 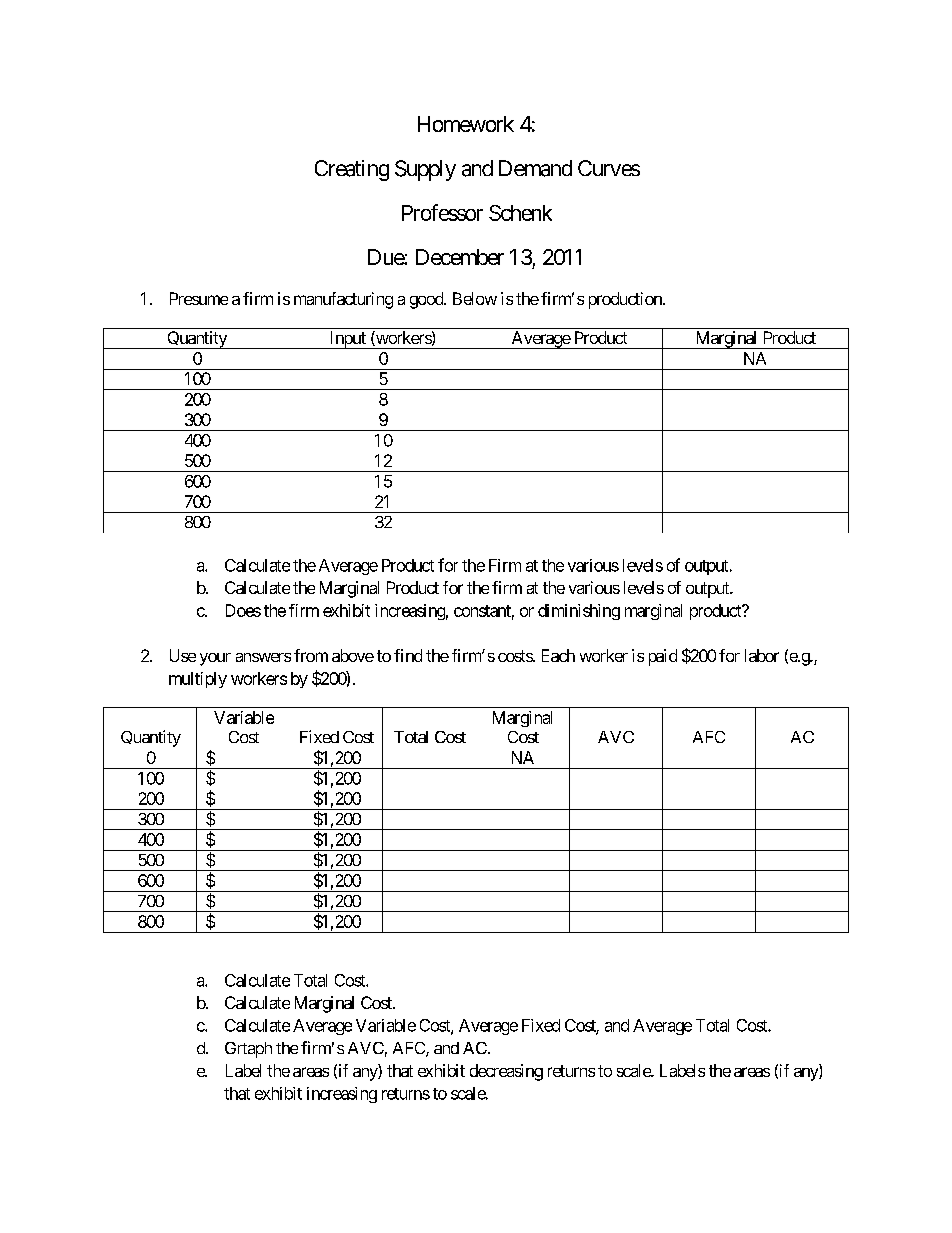 What do you see at coordinates (352, 170) in the document?
I see `Creating` at bounding box center [352, 170].
